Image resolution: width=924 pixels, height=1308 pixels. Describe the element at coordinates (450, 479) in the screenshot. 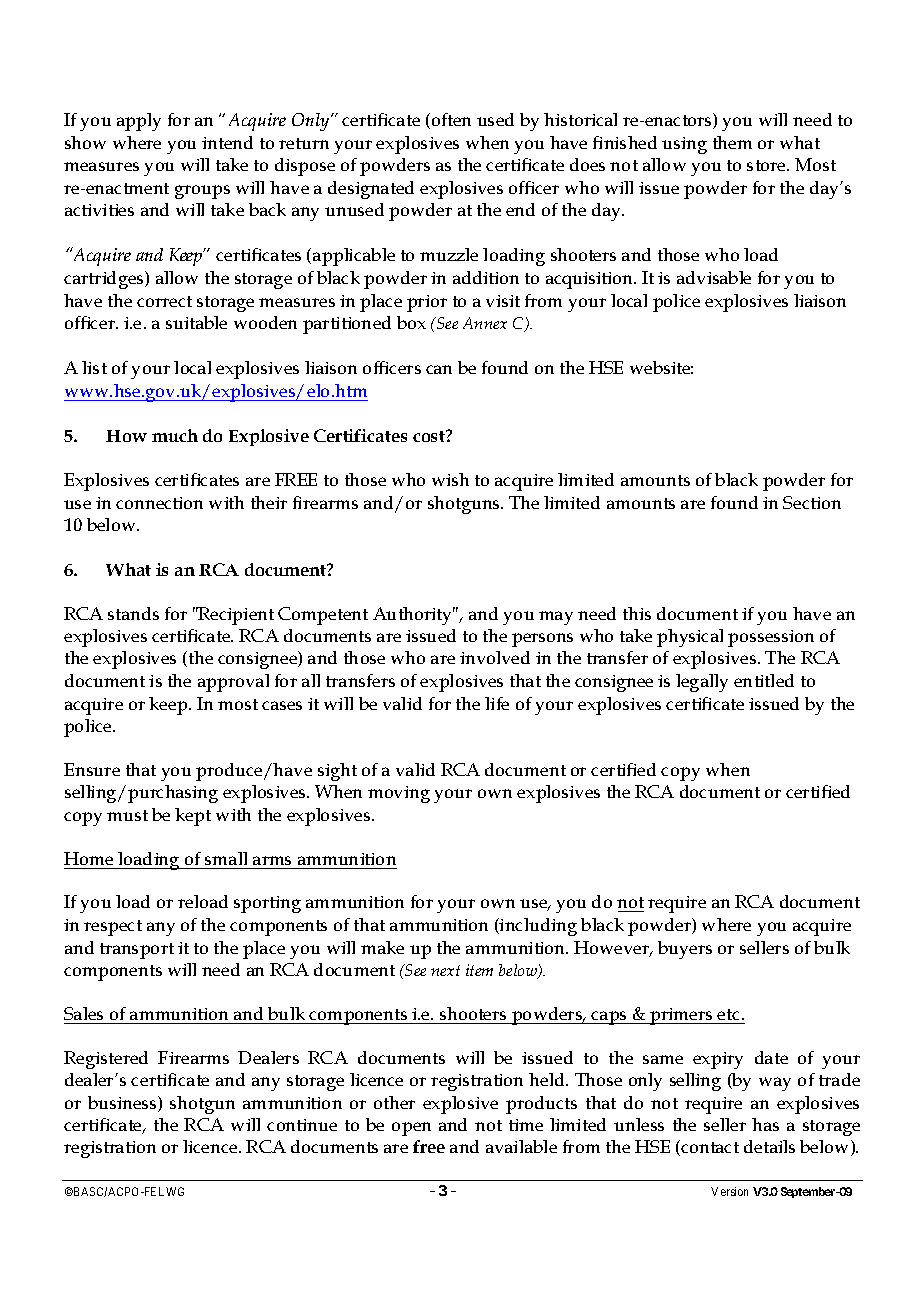

I see `wish` at that location.
